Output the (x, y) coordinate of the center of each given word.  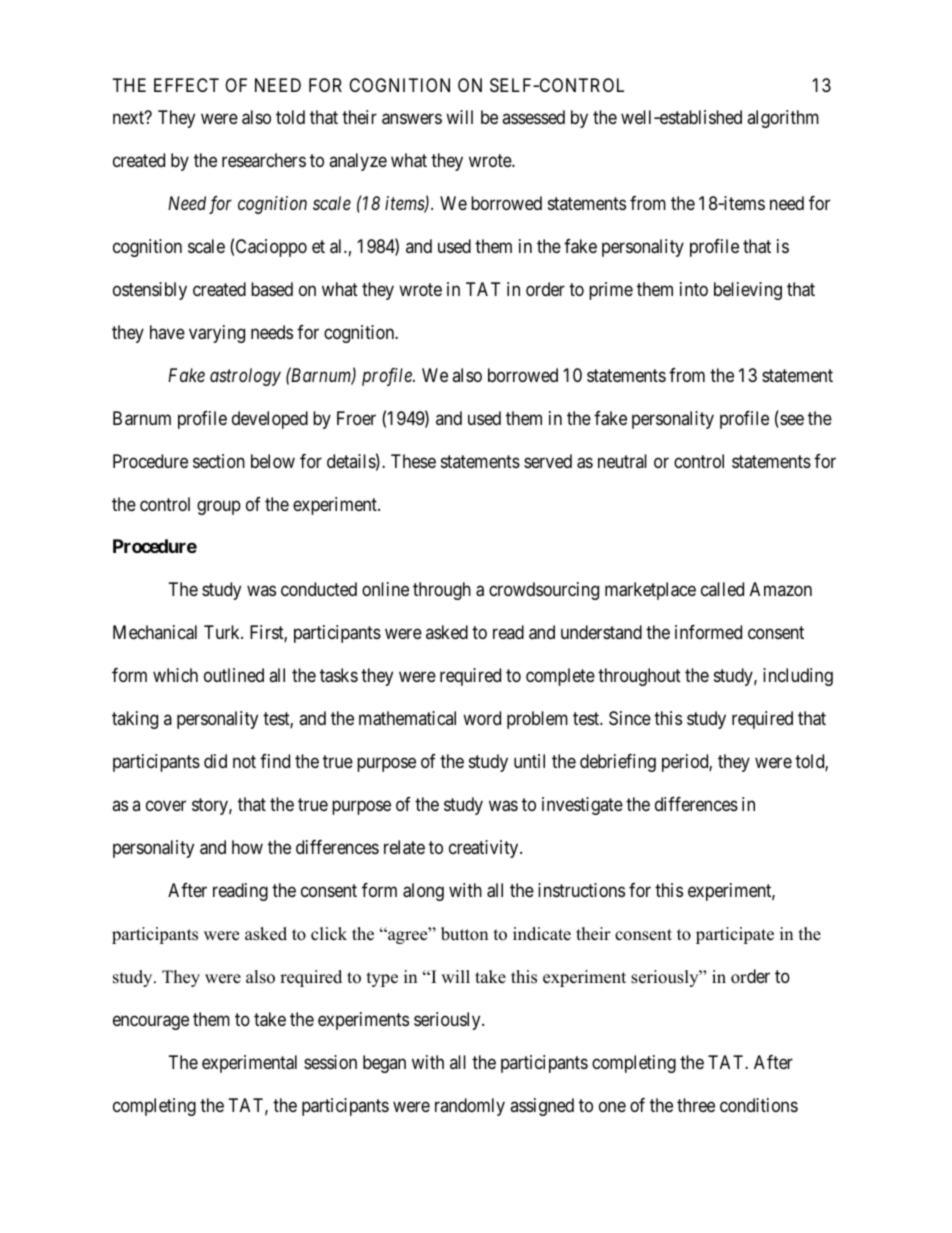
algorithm (783, 119)
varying (217, 334)
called (722, 589)
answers (412, 119)
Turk (223, 632)
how (247, 847)
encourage (151, 1023)
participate (735, 935)
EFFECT (186, 85)
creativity (485, 849)
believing (748, 291)
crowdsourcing (544, 591)
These (413, 461)
